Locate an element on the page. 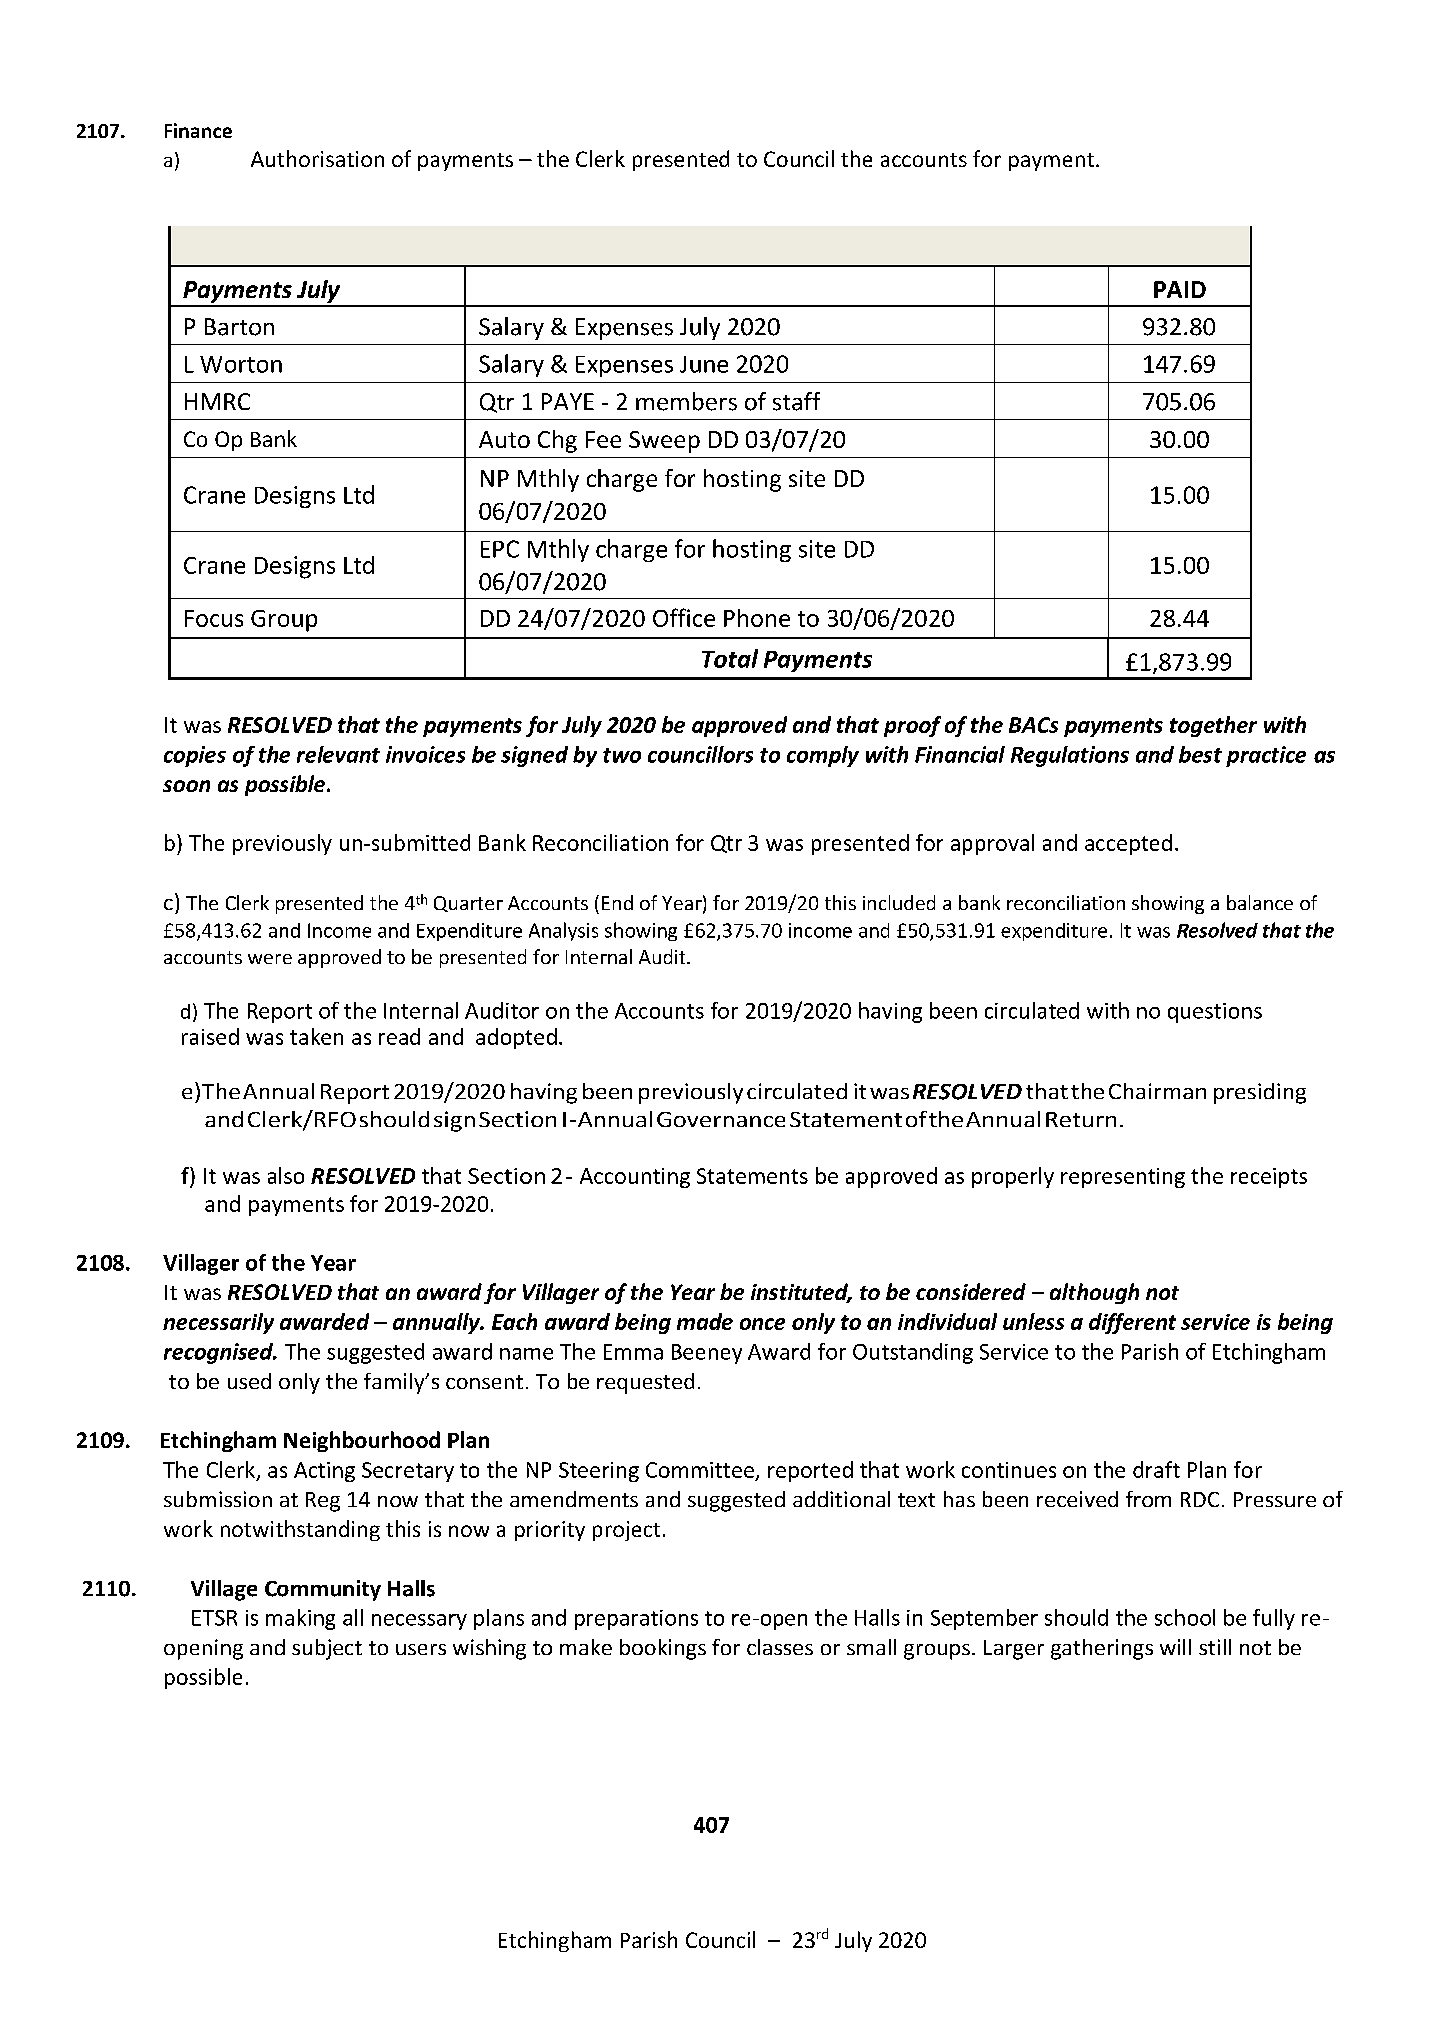  Focus is located at coordinates (214, 618).
